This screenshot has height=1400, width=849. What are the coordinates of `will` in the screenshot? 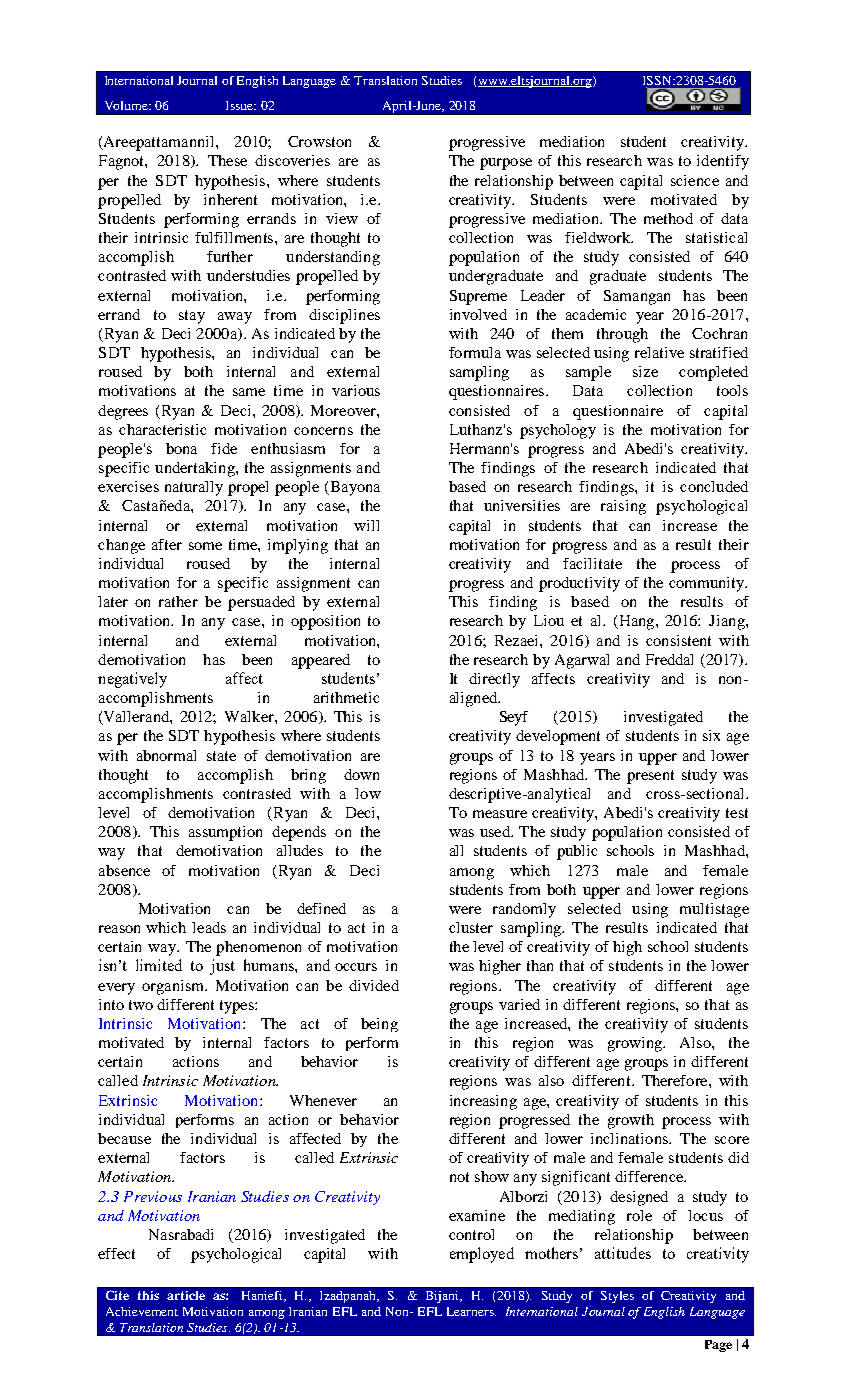 It's located at (366, 525).
